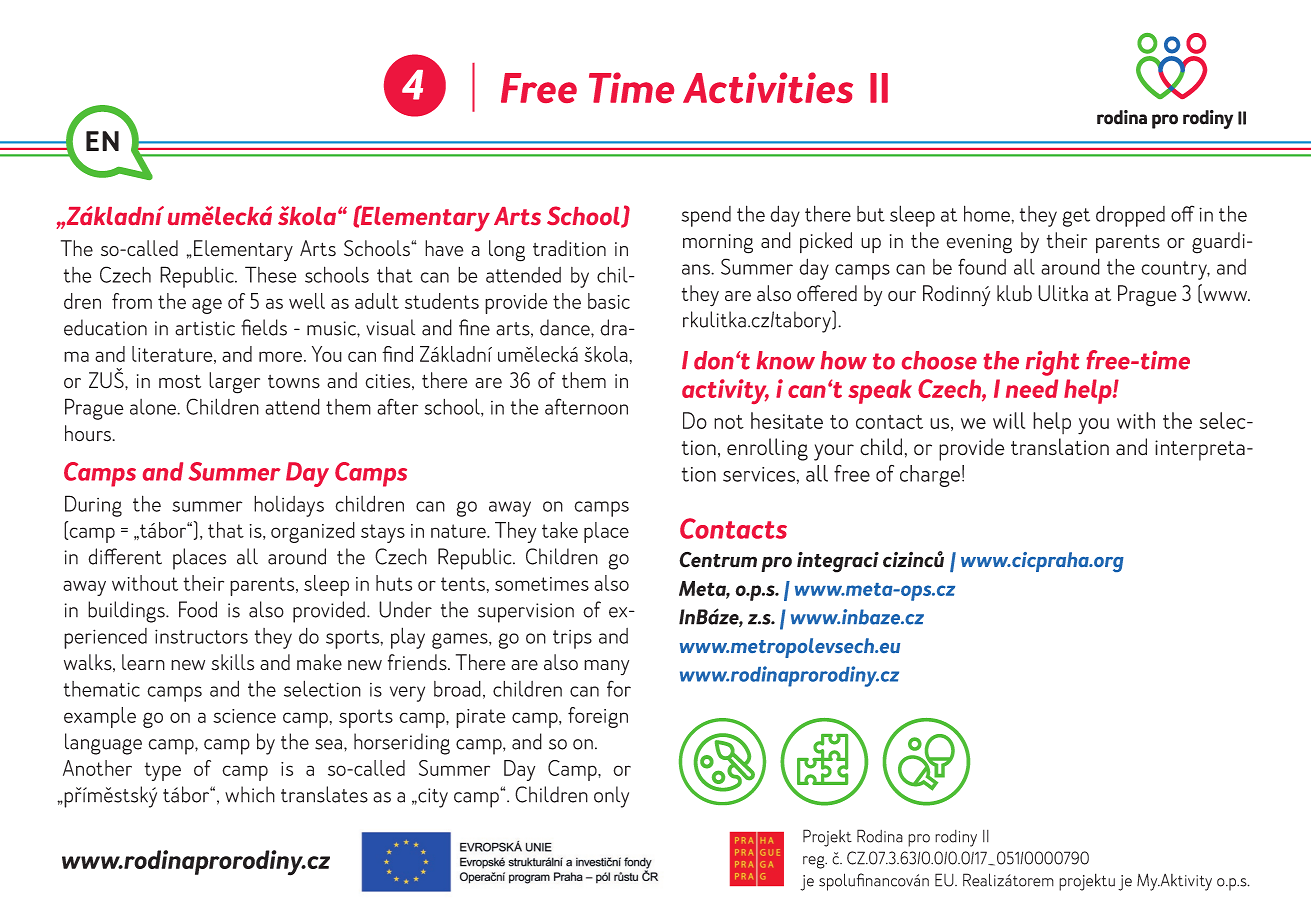 The height and width of the screenshot is (924, 1311). Describe the element at coordinates (768, 87) in the screenshot. I see `Activities` at that location.
